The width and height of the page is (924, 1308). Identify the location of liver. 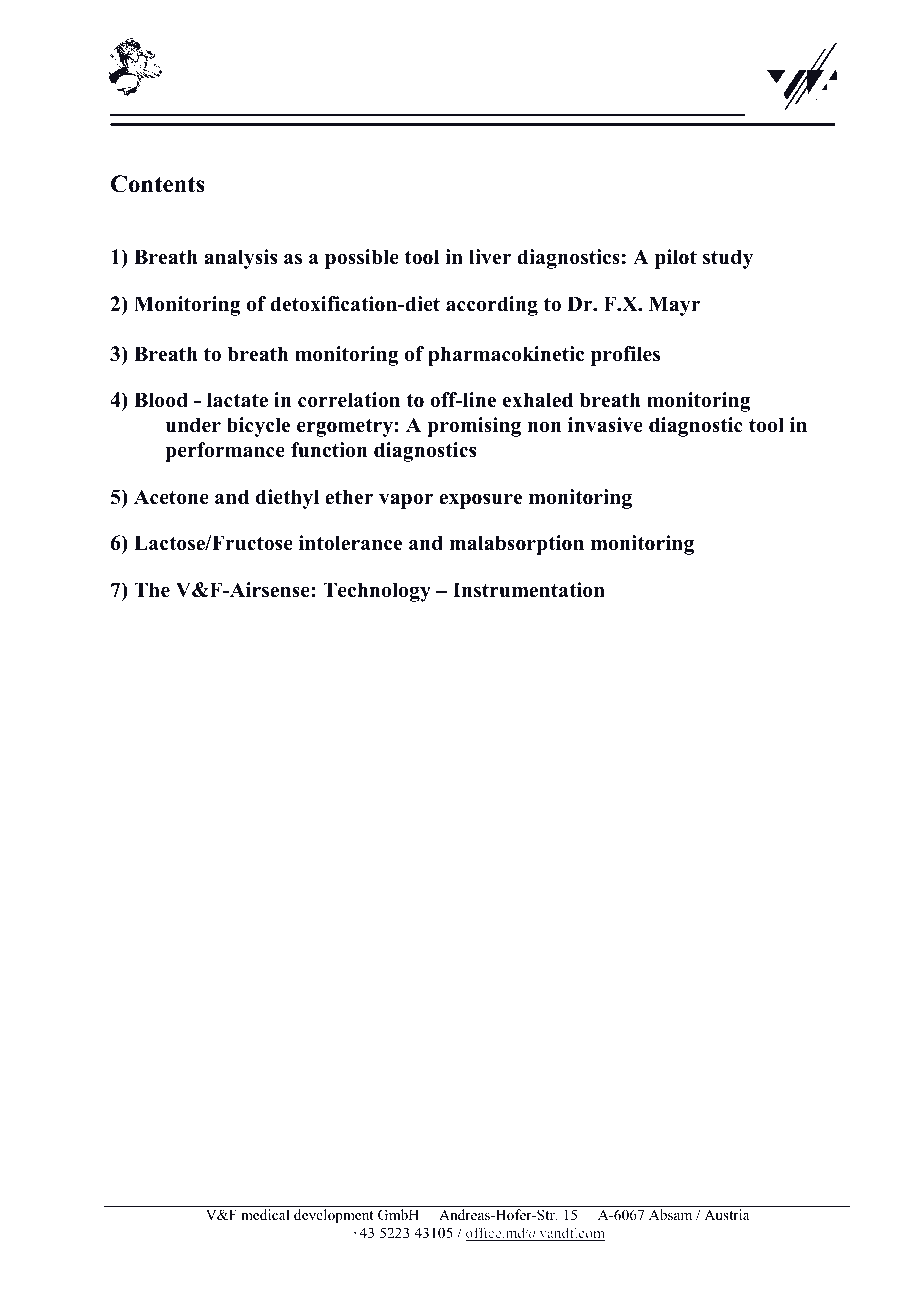
(490, 257).
